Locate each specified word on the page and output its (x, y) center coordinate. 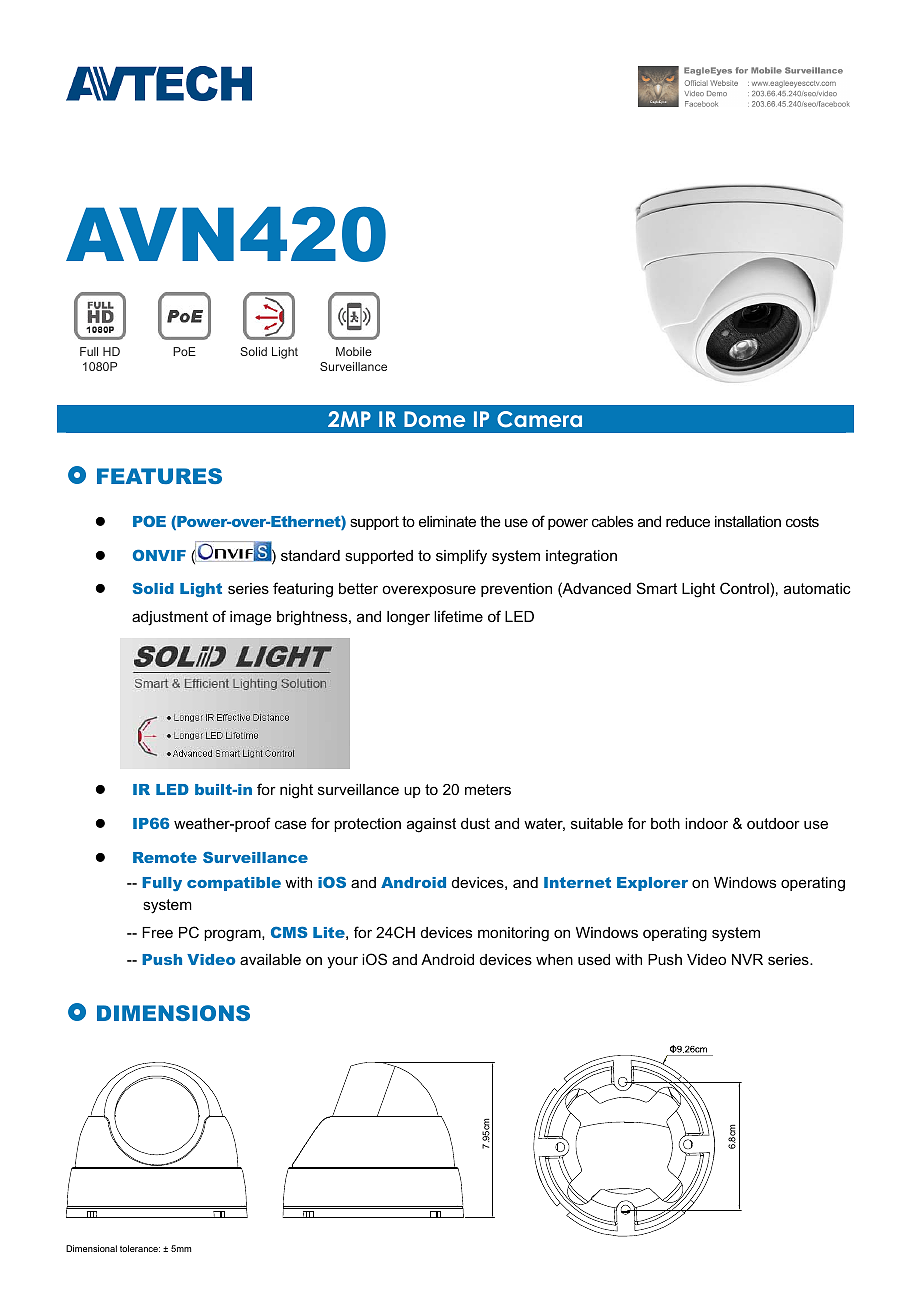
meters (488, 789)
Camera (539, 419)
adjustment (170, 618)
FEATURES (159, 476)
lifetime (458, 616)
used (594, 959)
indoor (706, 823)
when (554, 959)
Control (744, 588)
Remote (165, 857)
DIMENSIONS (173, 1013)
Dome (434, 419)
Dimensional (91, 1248)
